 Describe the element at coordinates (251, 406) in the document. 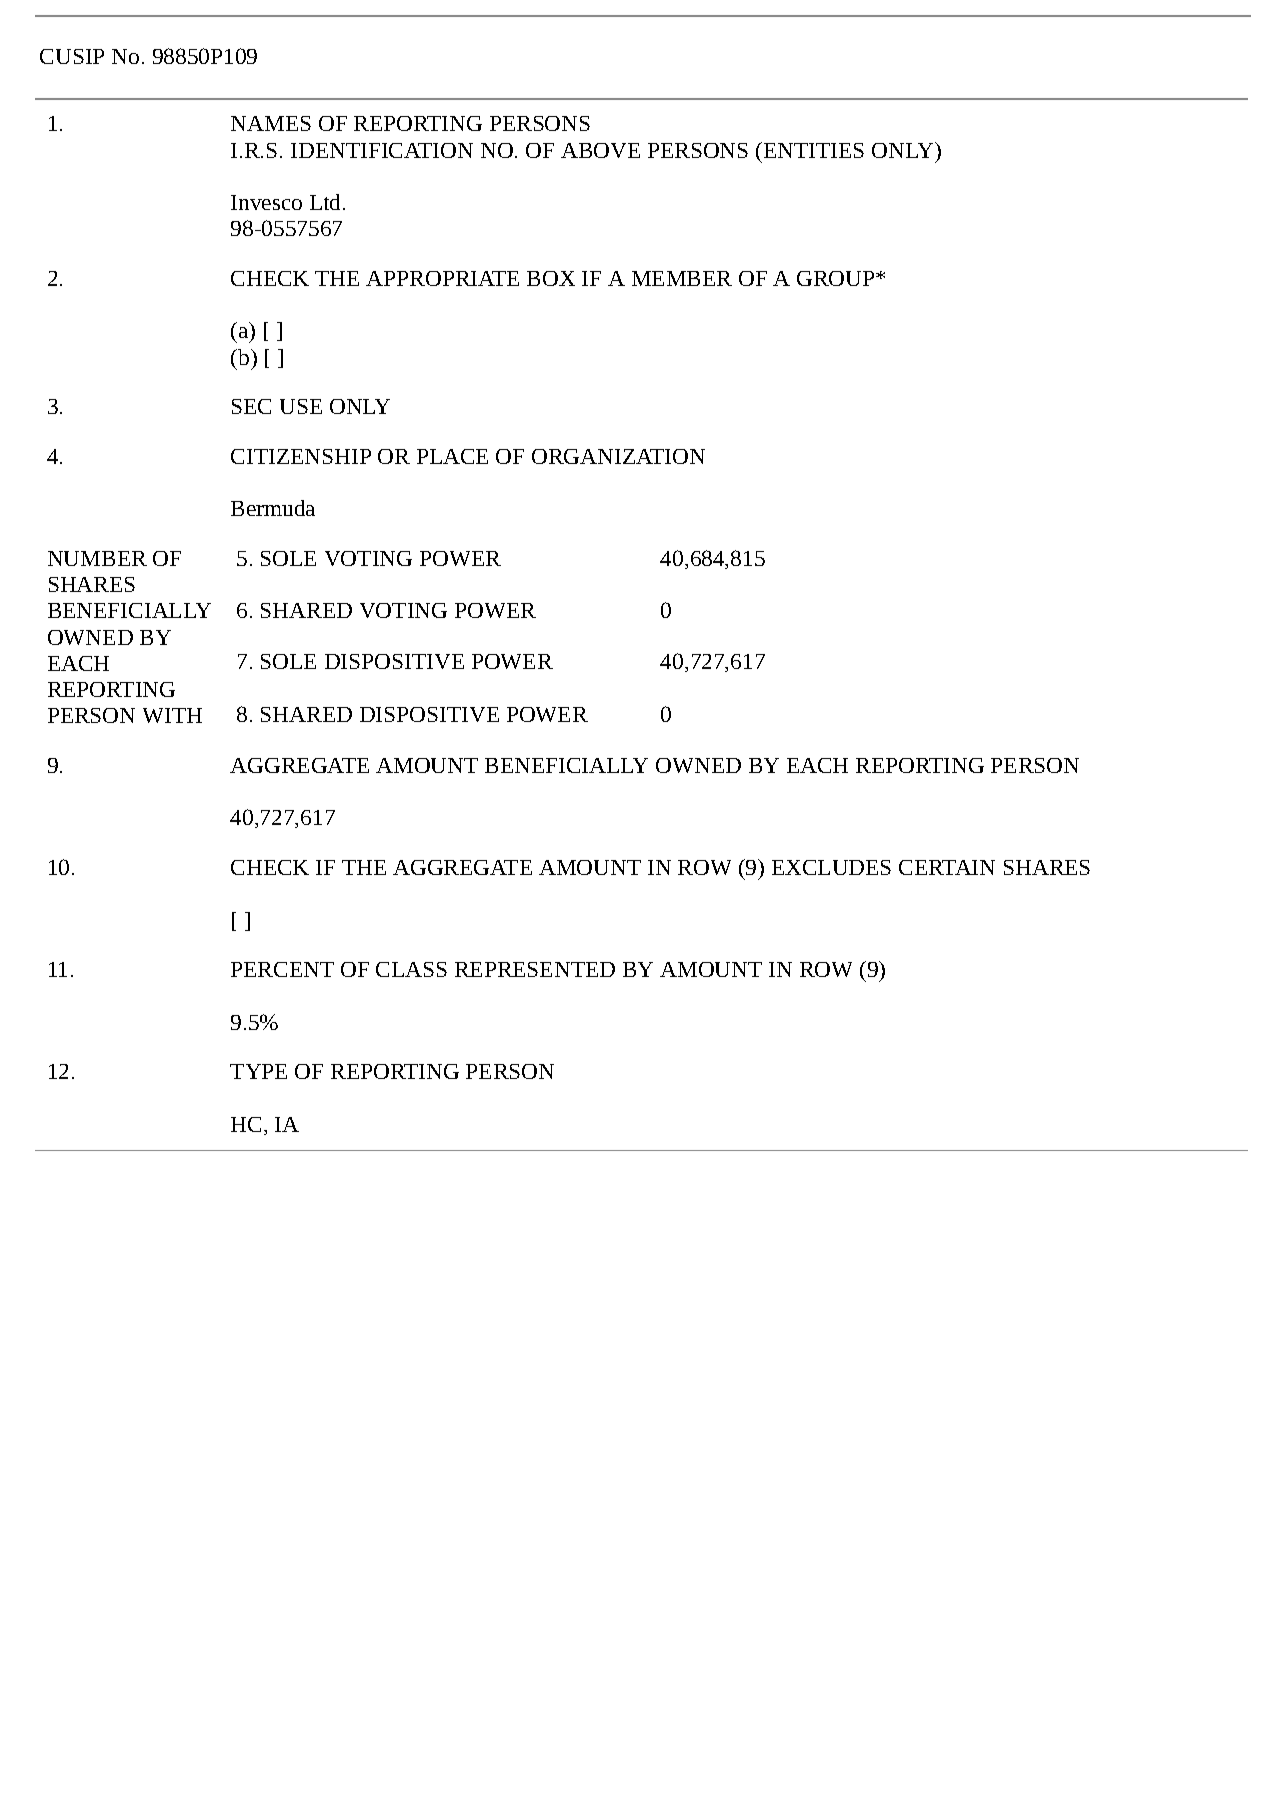

I see `SEC` at that location.
